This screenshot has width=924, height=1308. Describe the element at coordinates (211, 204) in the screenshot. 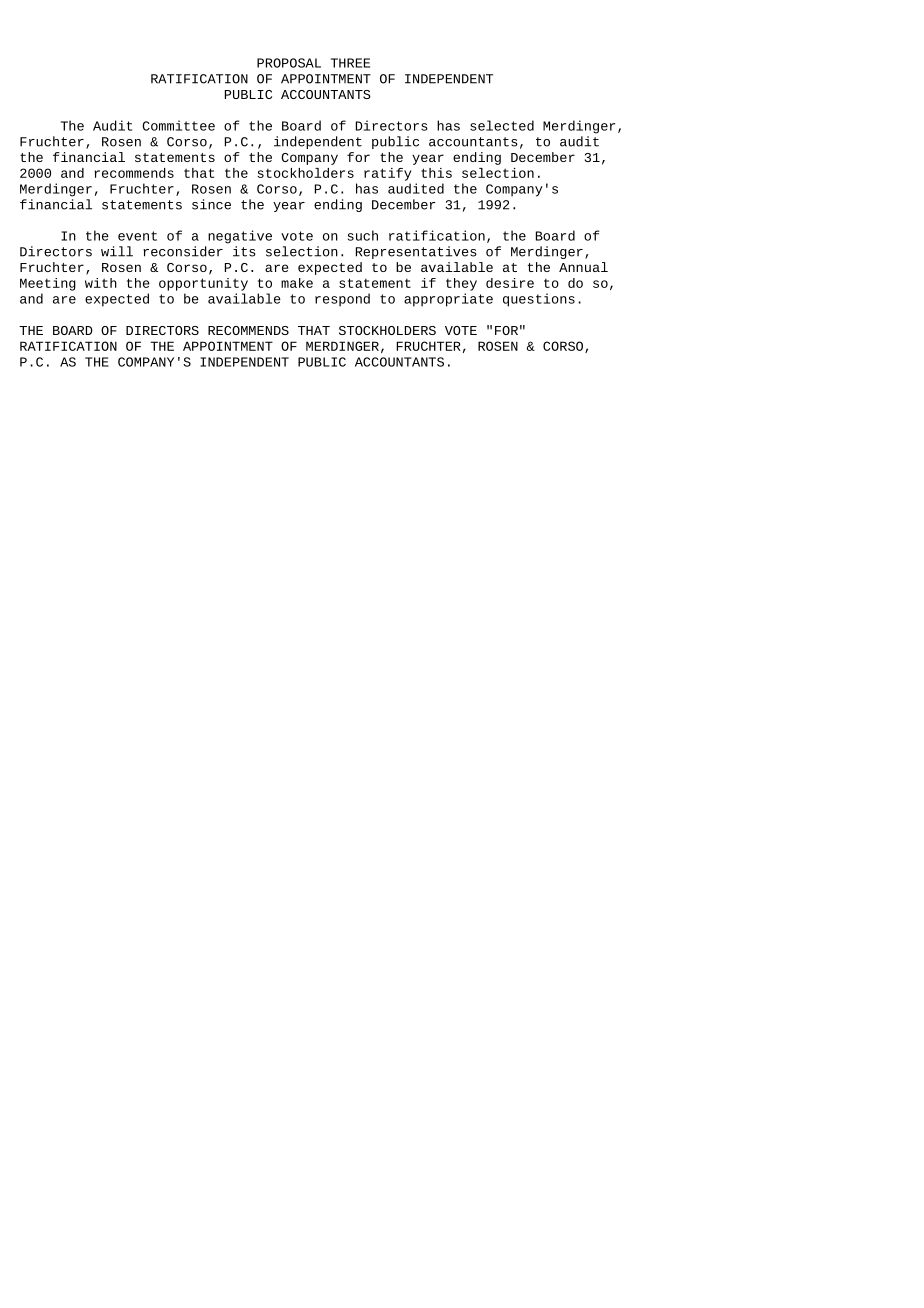

I see `since` at that location.
